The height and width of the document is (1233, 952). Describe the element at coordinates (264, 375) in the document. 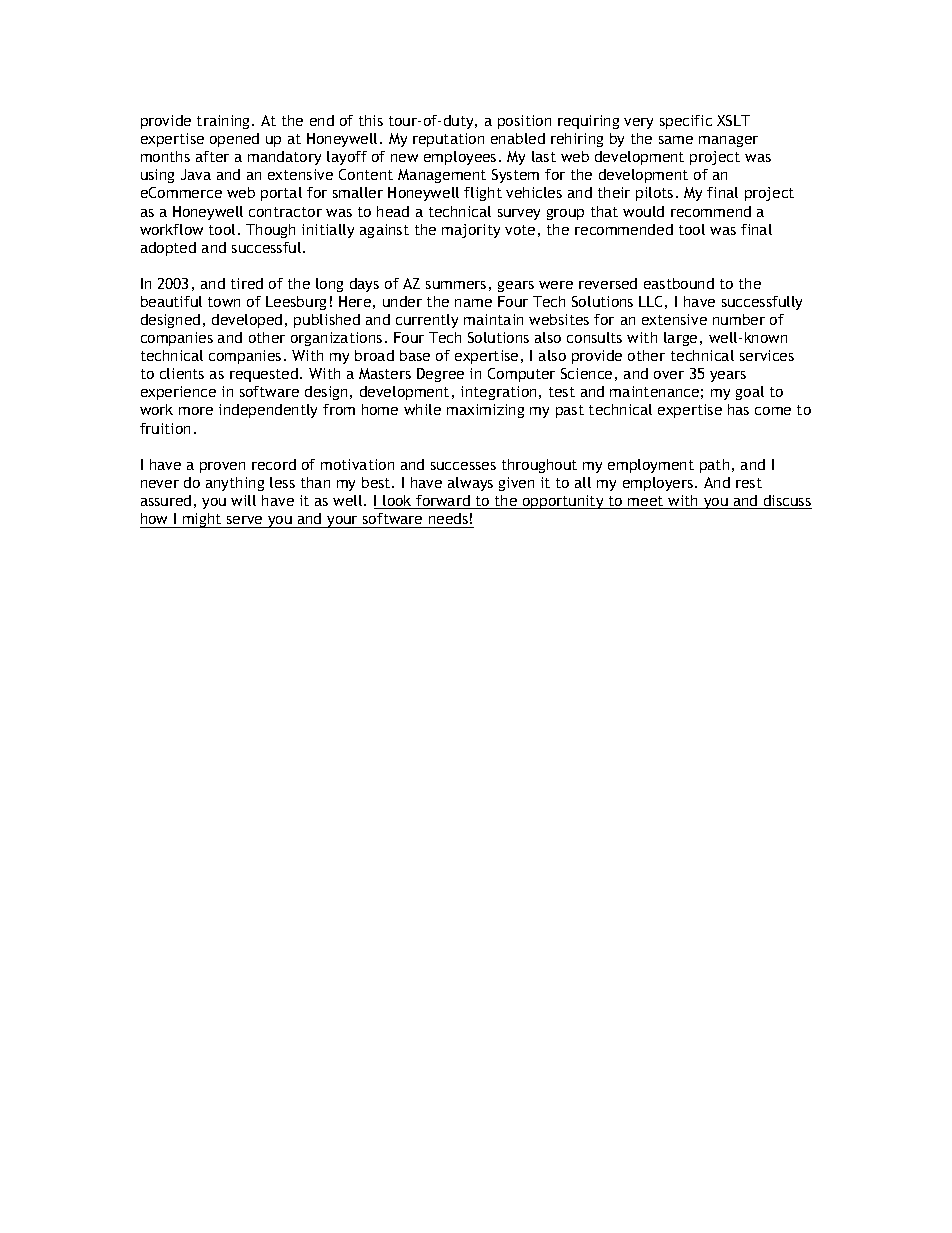

I see `requested` at that location.
